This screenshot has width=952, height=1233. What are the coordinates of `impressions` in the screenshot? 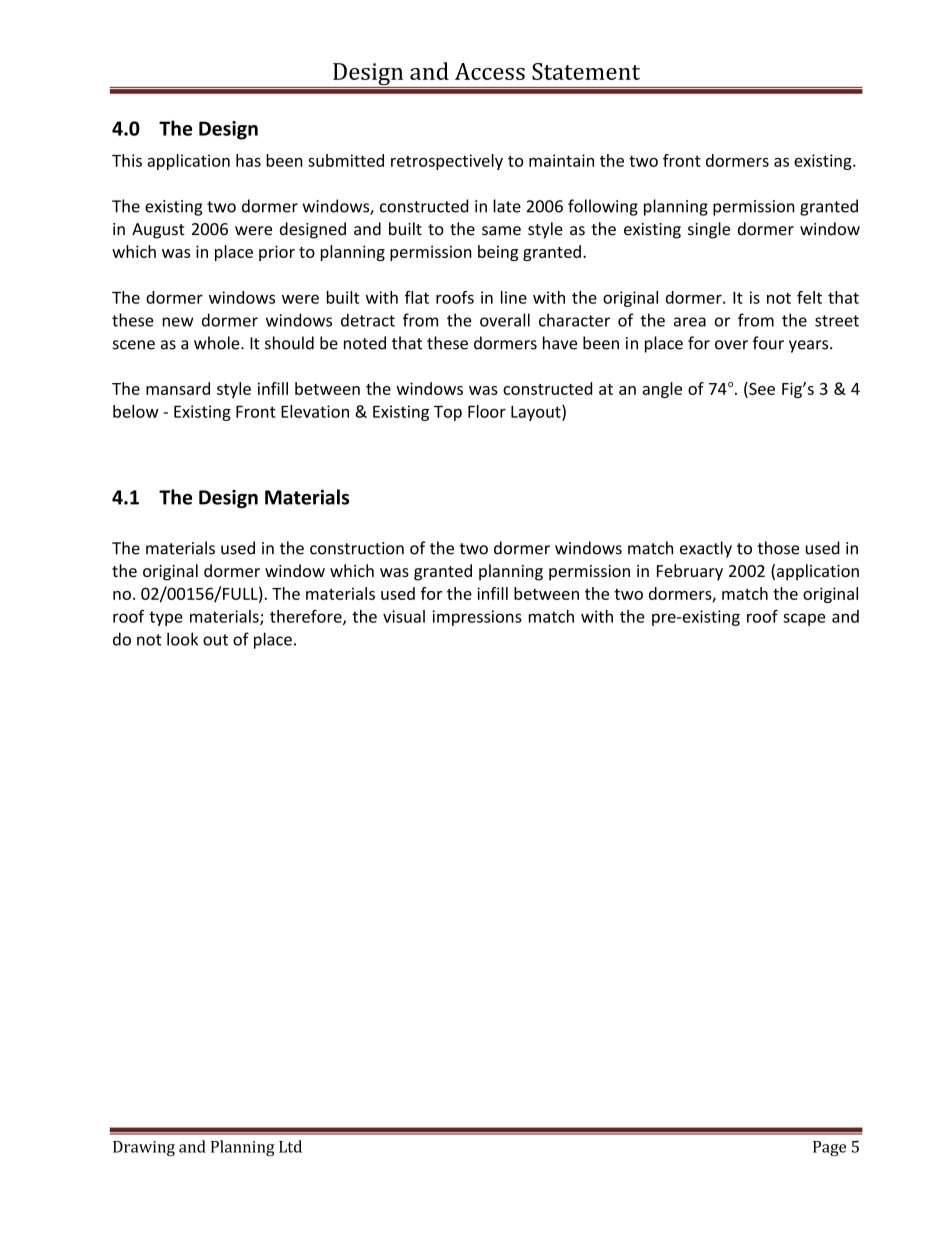 It's located at (477, 618).
